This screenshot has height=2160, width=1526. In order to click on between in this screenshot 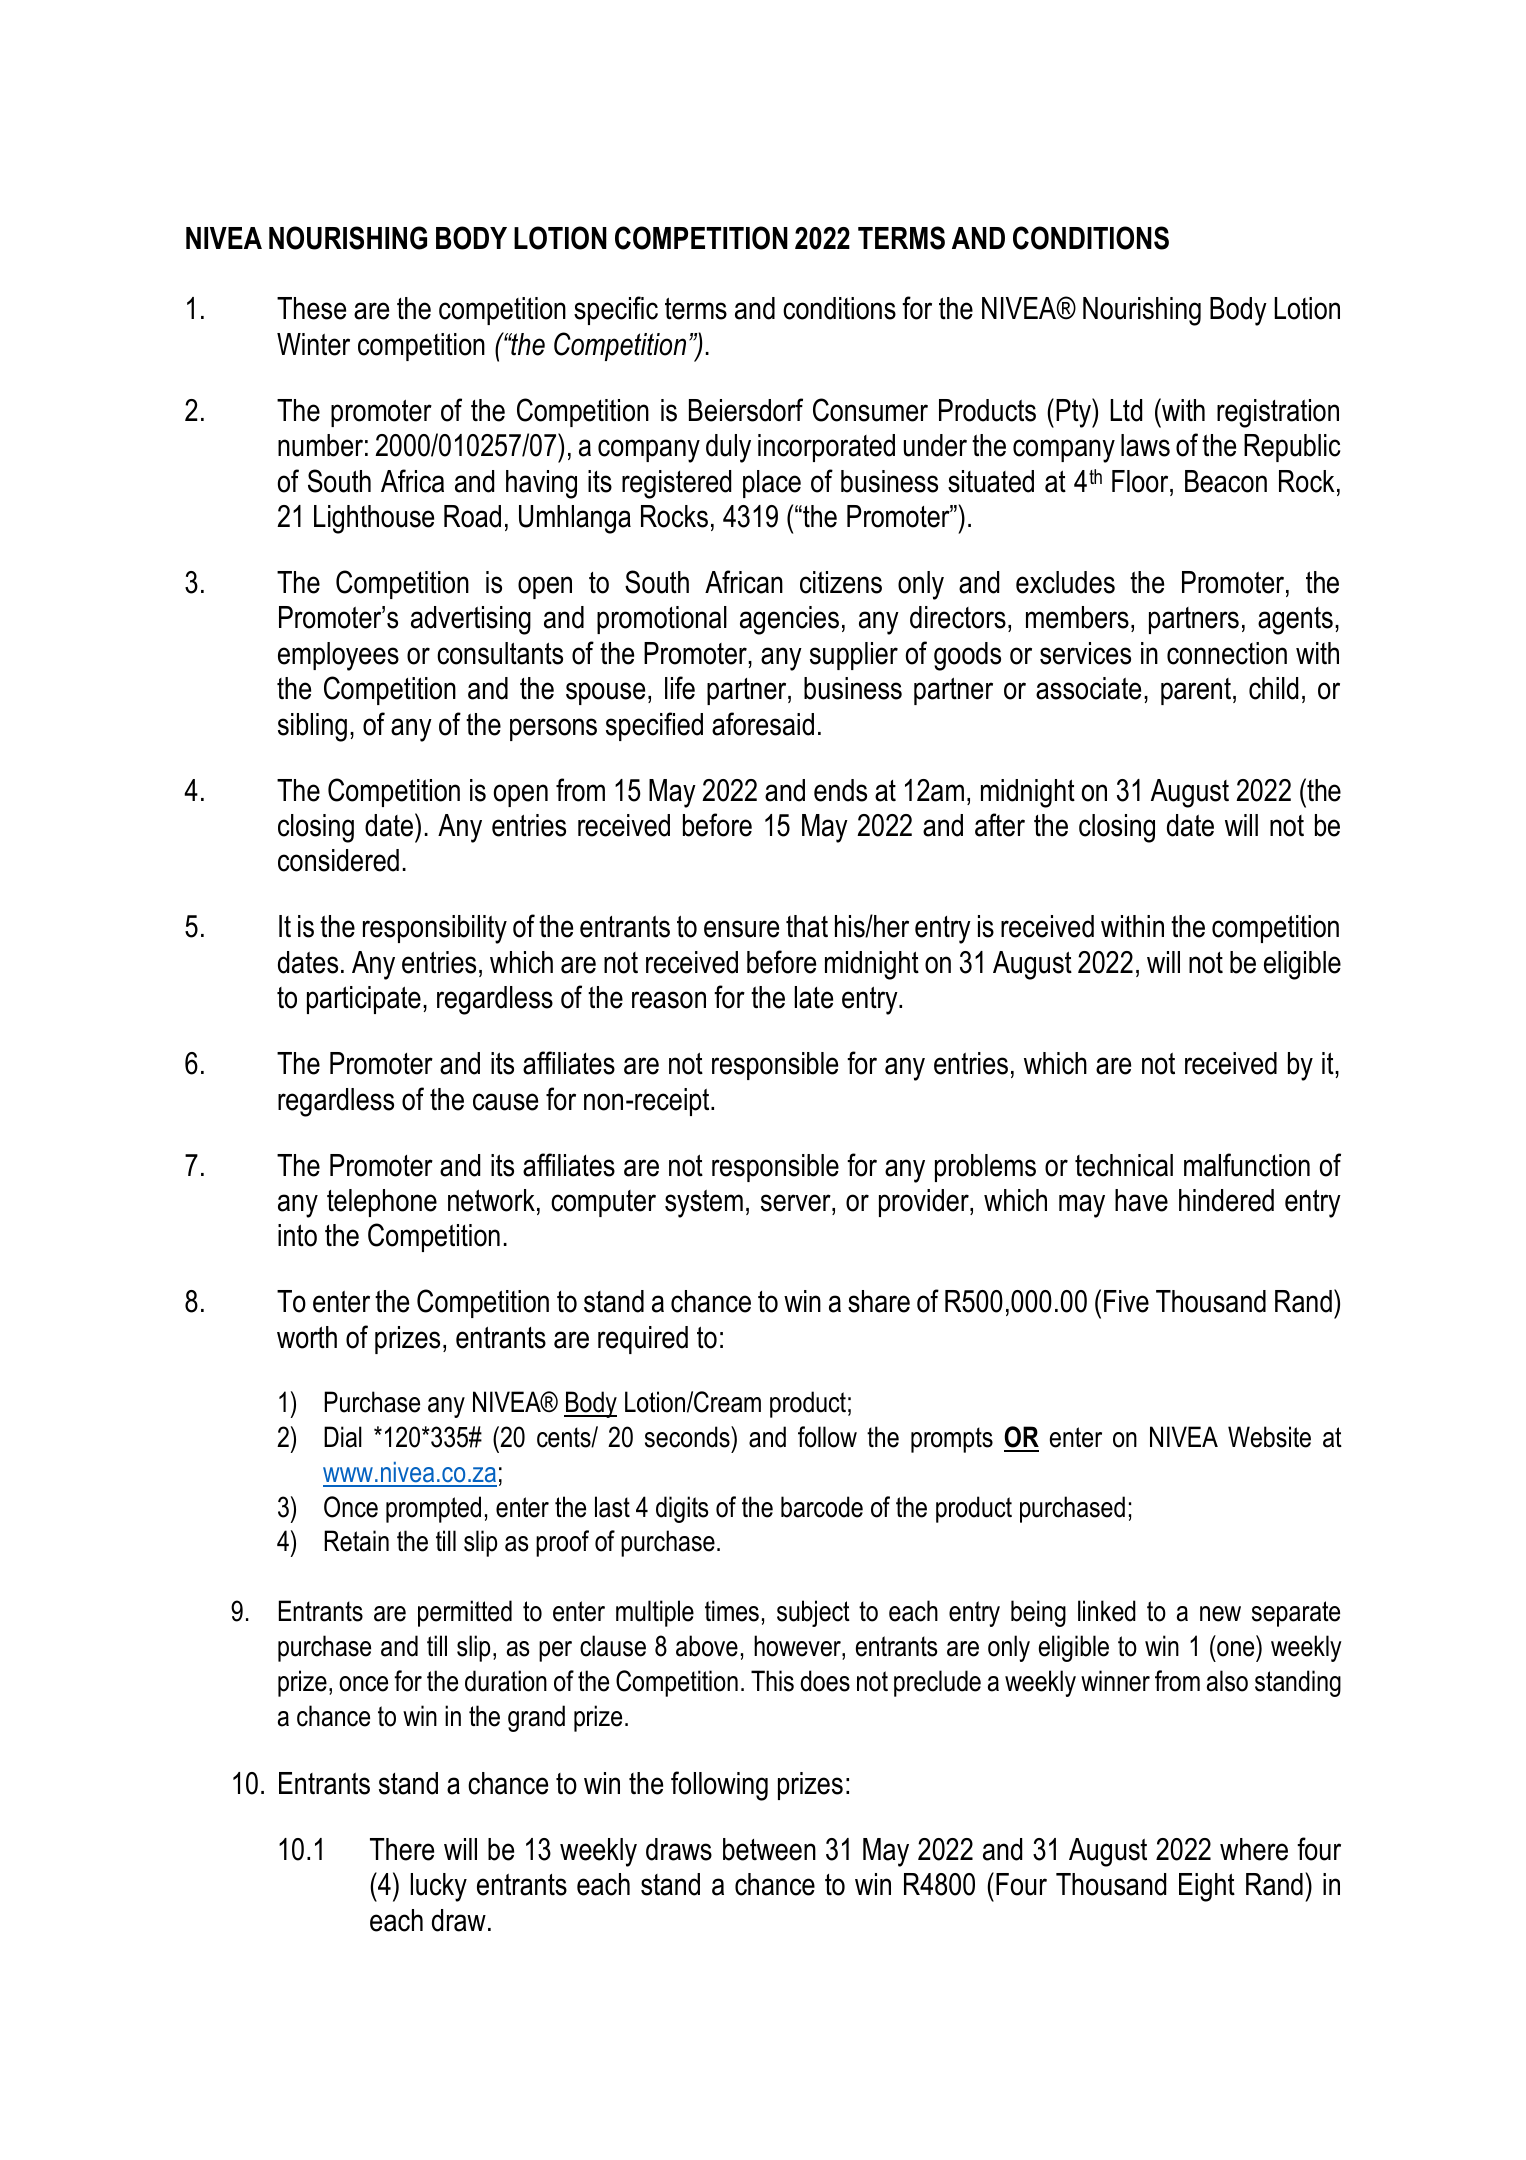, I will do `click(769, 1849)`.
